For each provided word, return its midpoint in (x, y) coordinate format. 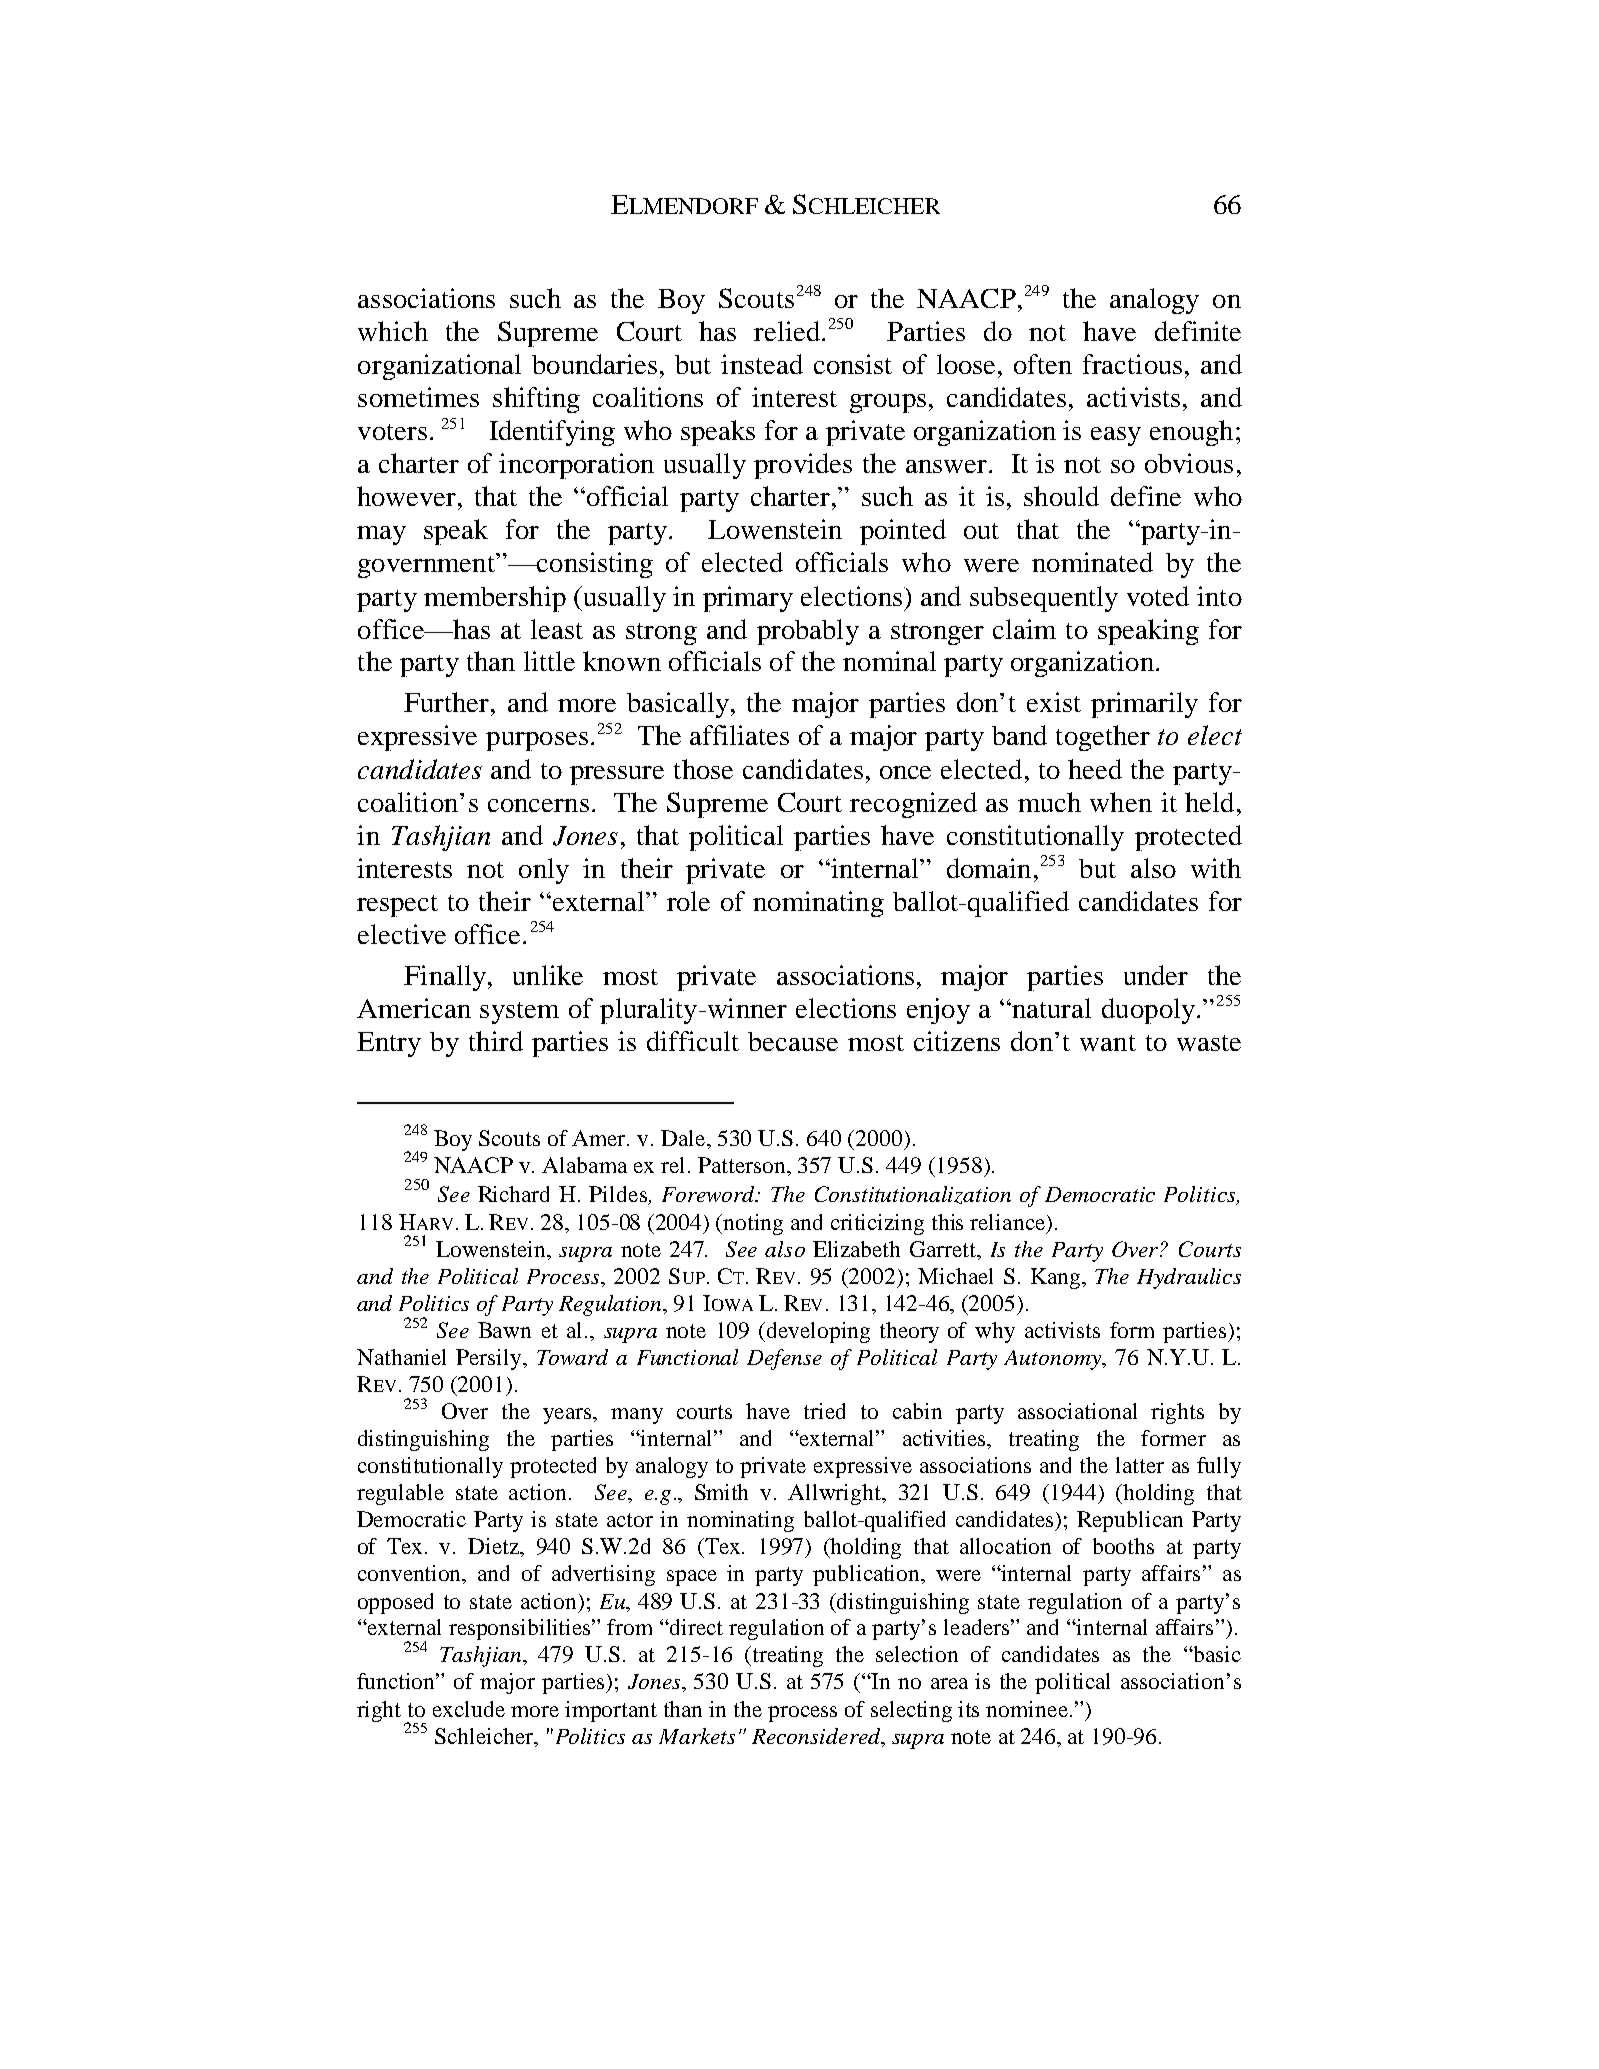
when (1121, 802)
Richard (513, 1194)
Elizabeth (856, 1249)
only (544, 871)
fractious (1132, 364)
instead (762, 364)
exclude (469, 1709)
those (703, 769)
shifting (536, 400)
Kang (1057, 1278)
